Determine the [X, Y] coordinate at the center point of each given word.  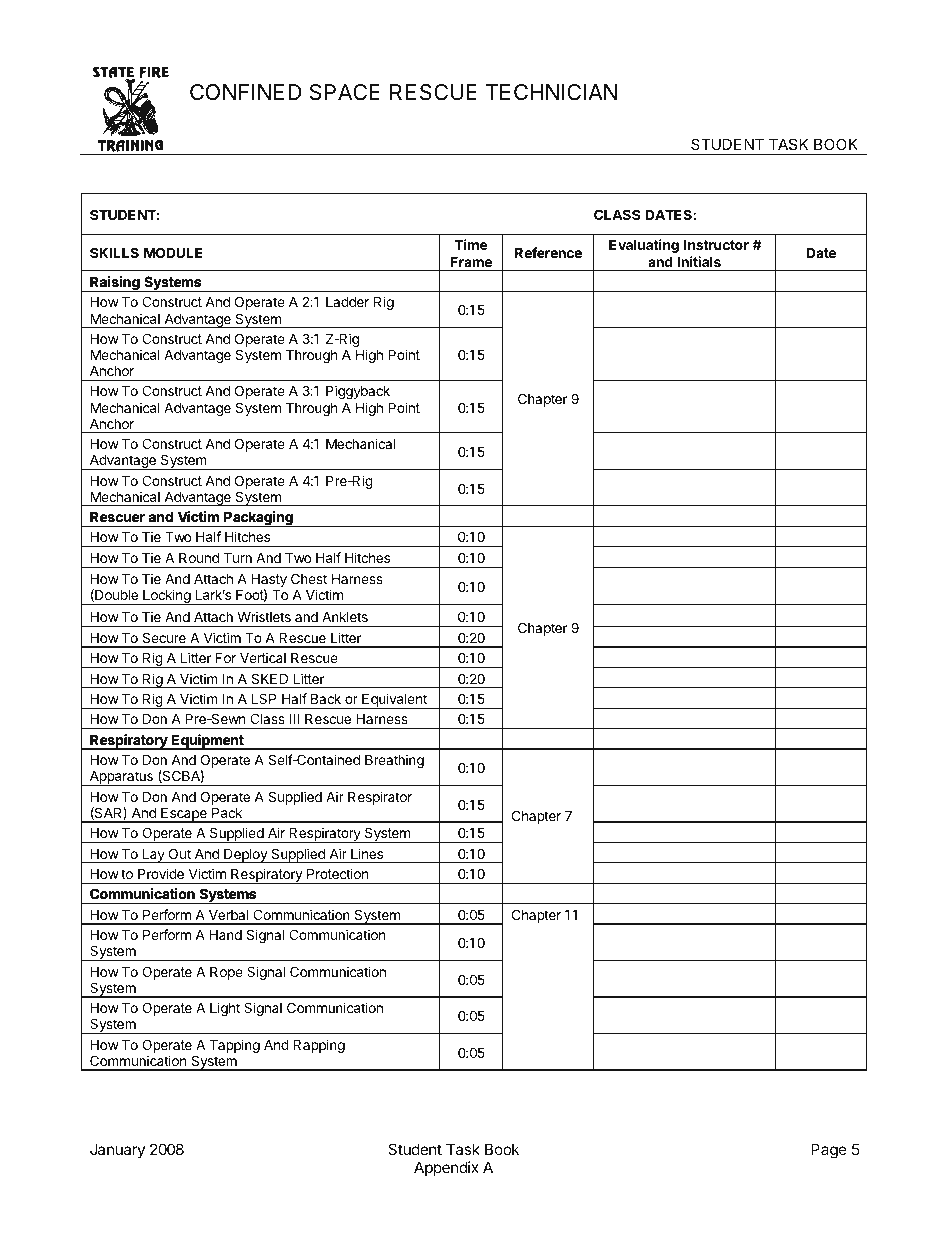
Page [829, 1151]
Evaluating [644, 246]
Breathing [394, 761]
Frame [471, 262]
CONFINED [245, 92]
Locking [167, 597]
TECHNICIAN [551, 92]
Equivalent [394, 701]
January [117, 1150]
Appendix [446, 1168]
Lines [367, 853]
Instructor [716, 244]
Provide [161, 873]
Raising [115, 284]
